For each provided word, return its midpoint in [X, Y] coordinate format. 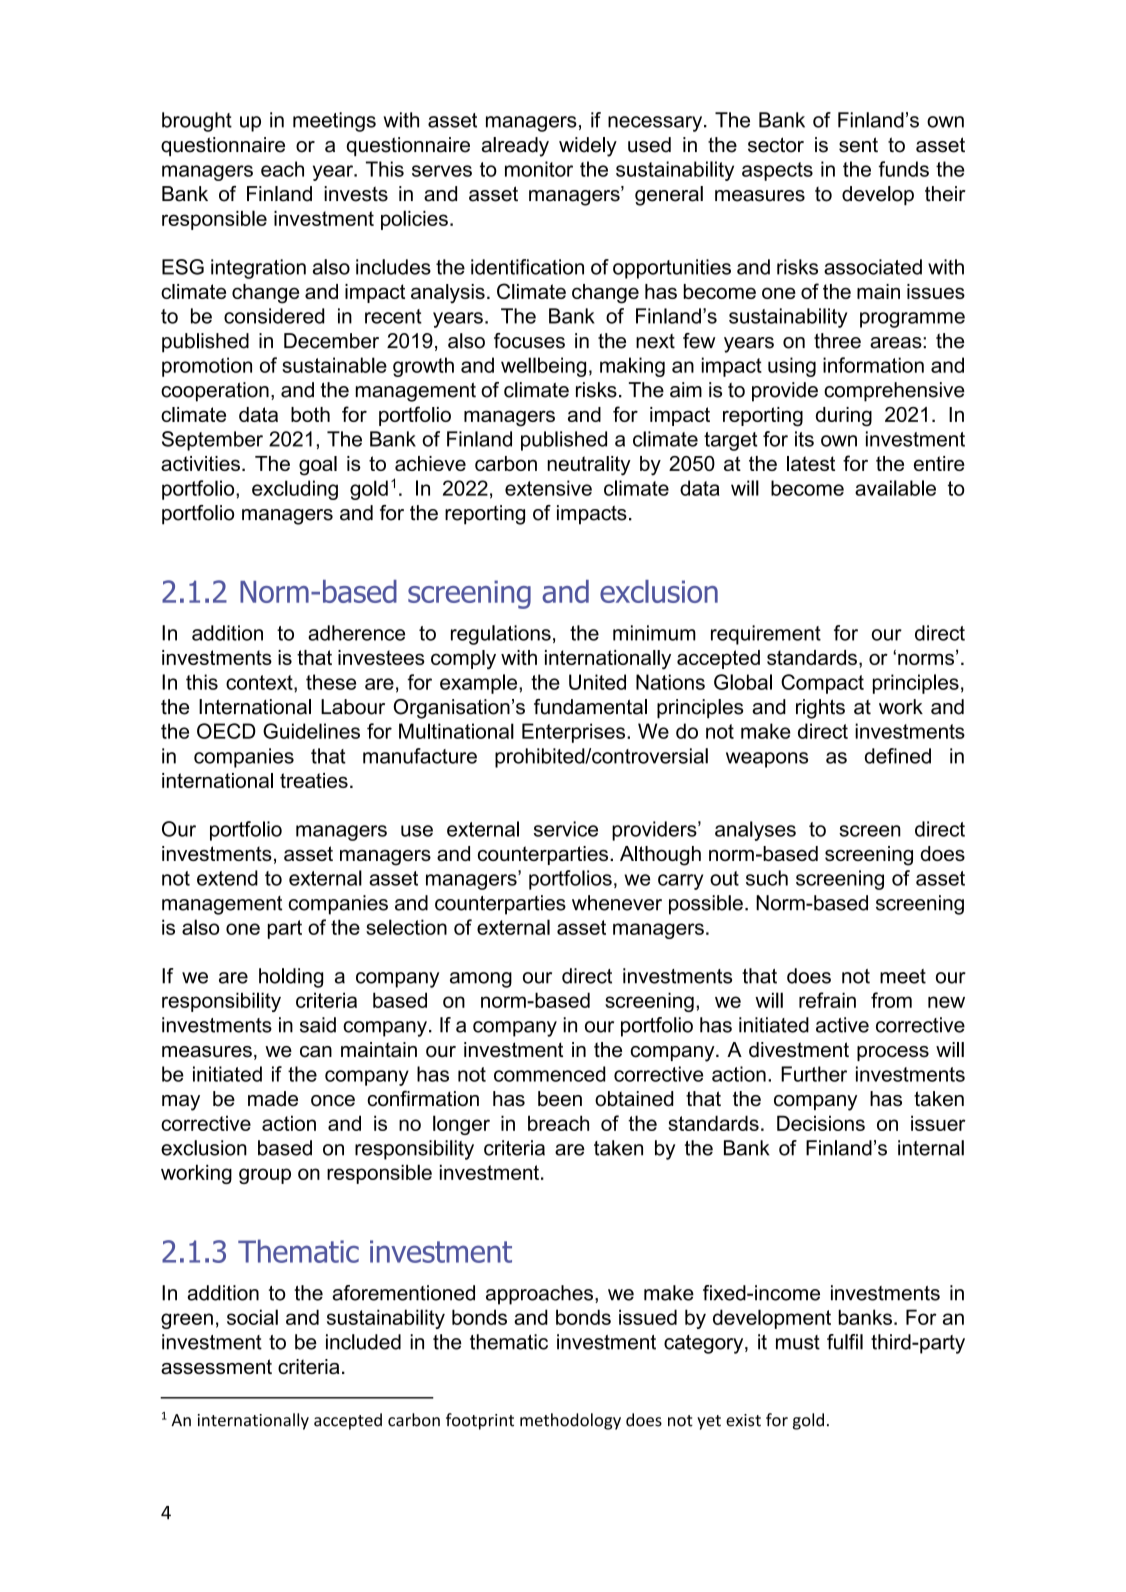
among [481, 980]
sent [858, 145]
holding [291, 978]
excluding [295, 490]
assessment [216, 1366]
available [895, 488]
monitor [539, 169]
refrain [827, 1000]
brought [197, 122]
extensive [548, 488]
